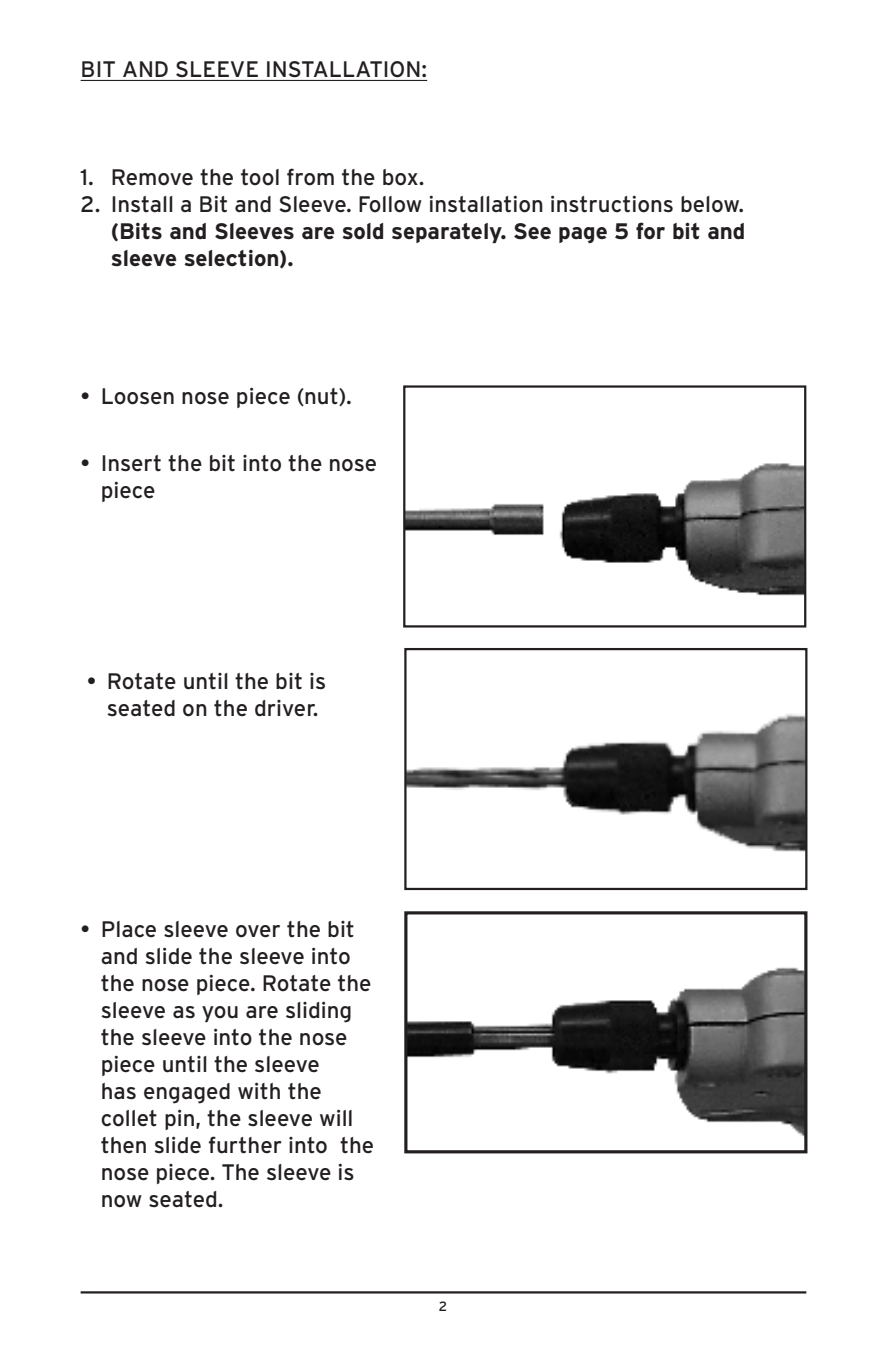 Image resolution: width=887 pixels, height=1372 pixels. What do you see at coordinates (583, 235) in the document?
I see `page` at bounding box center [583, 235].
